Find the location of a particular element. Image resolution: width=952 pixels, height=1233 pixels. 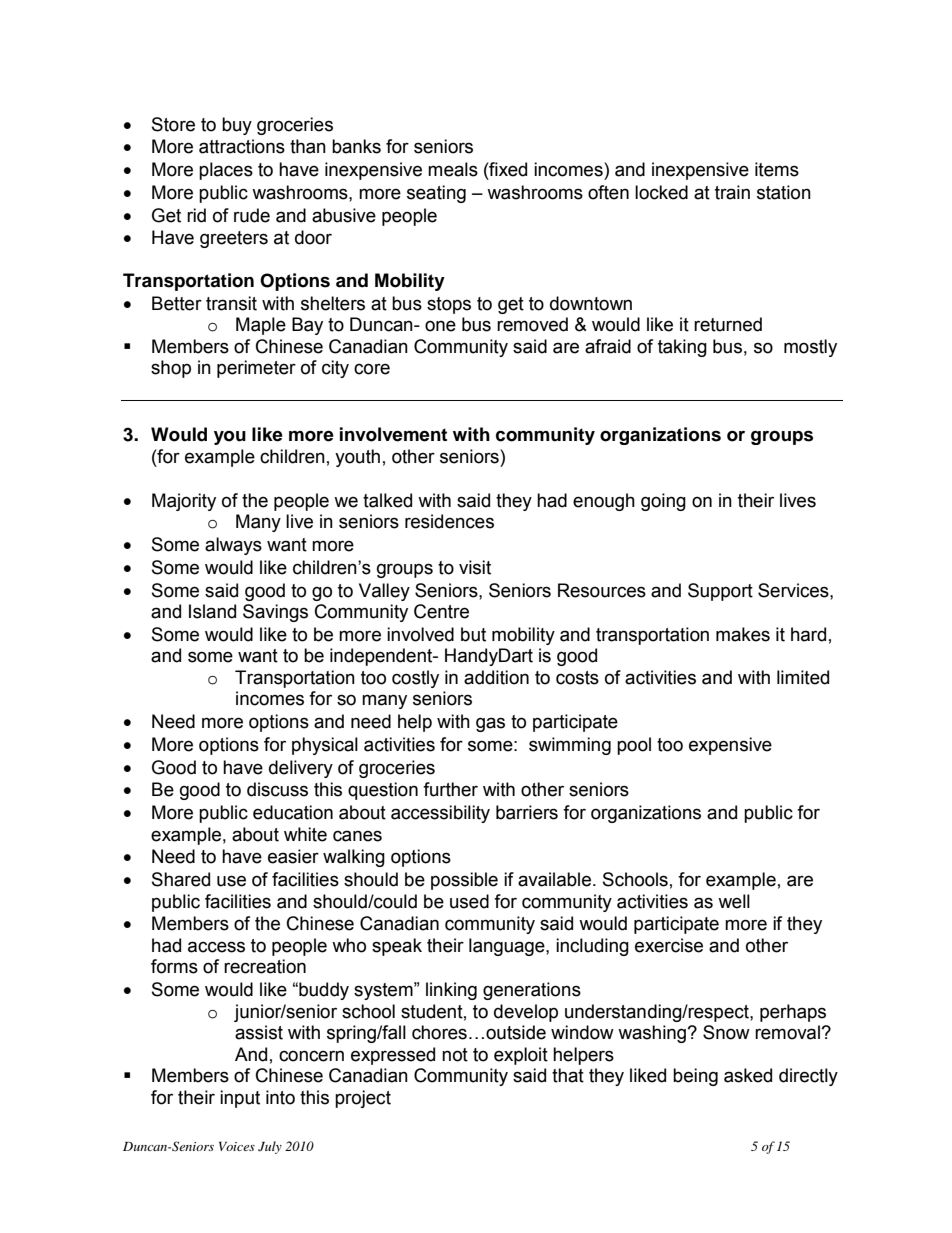

attractions is located at coordinates (242, 146).
